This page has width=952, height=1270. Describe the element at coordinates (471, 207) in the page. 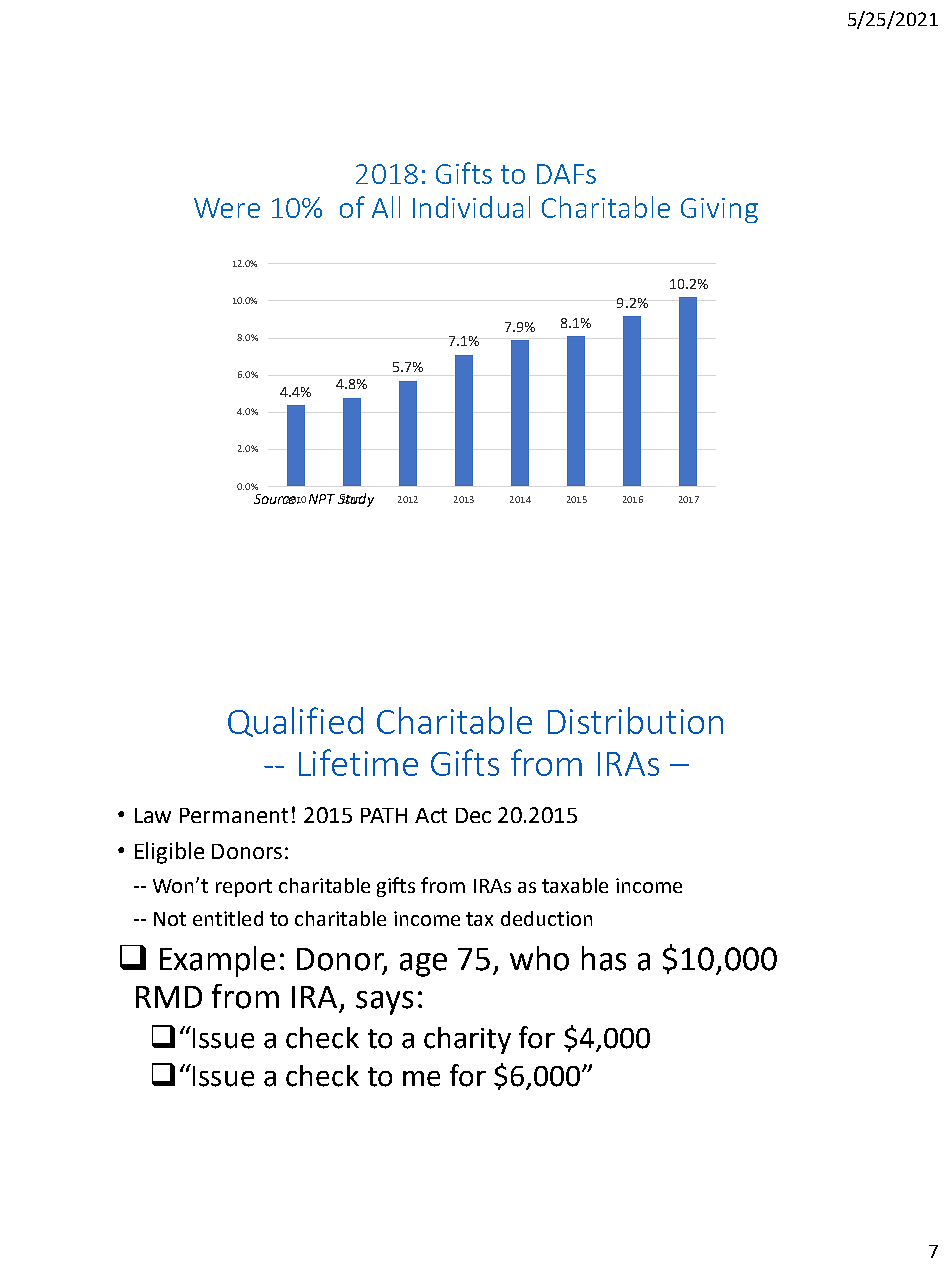

I see `Individual` at that location.
